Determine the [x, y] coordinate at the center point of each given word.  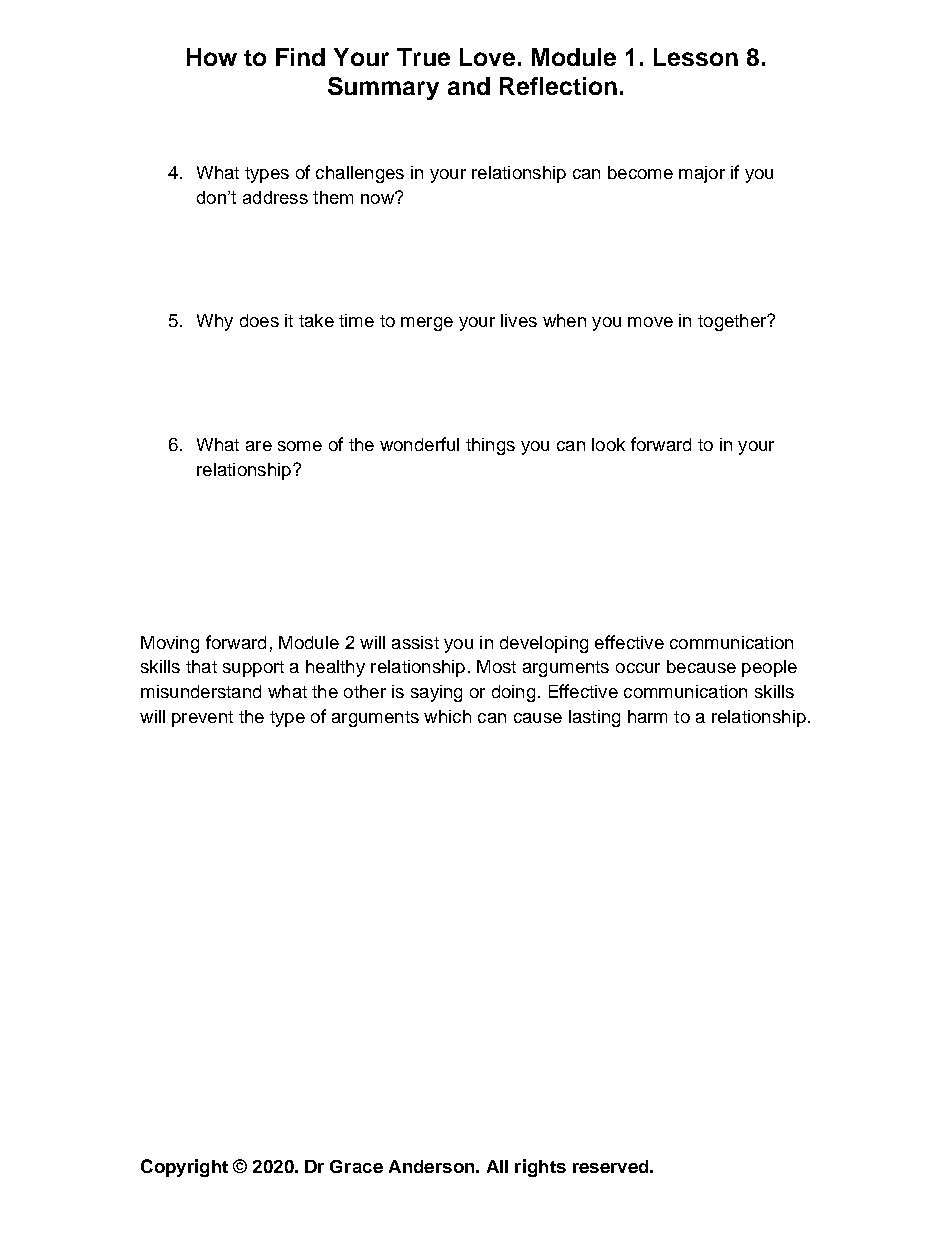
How [212, 57]
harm [647, 716]
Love [487, 57]
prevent [202, 719]
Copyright [184, 1168]
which [447, 716]
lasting [594, 718]
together [733, 322]
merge [427, 324]
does [259, 320]
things [490, 446]
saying [436, 693]
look [608, 444]
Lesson [696, 57]
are [259, 446]
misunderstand [201, 691]
